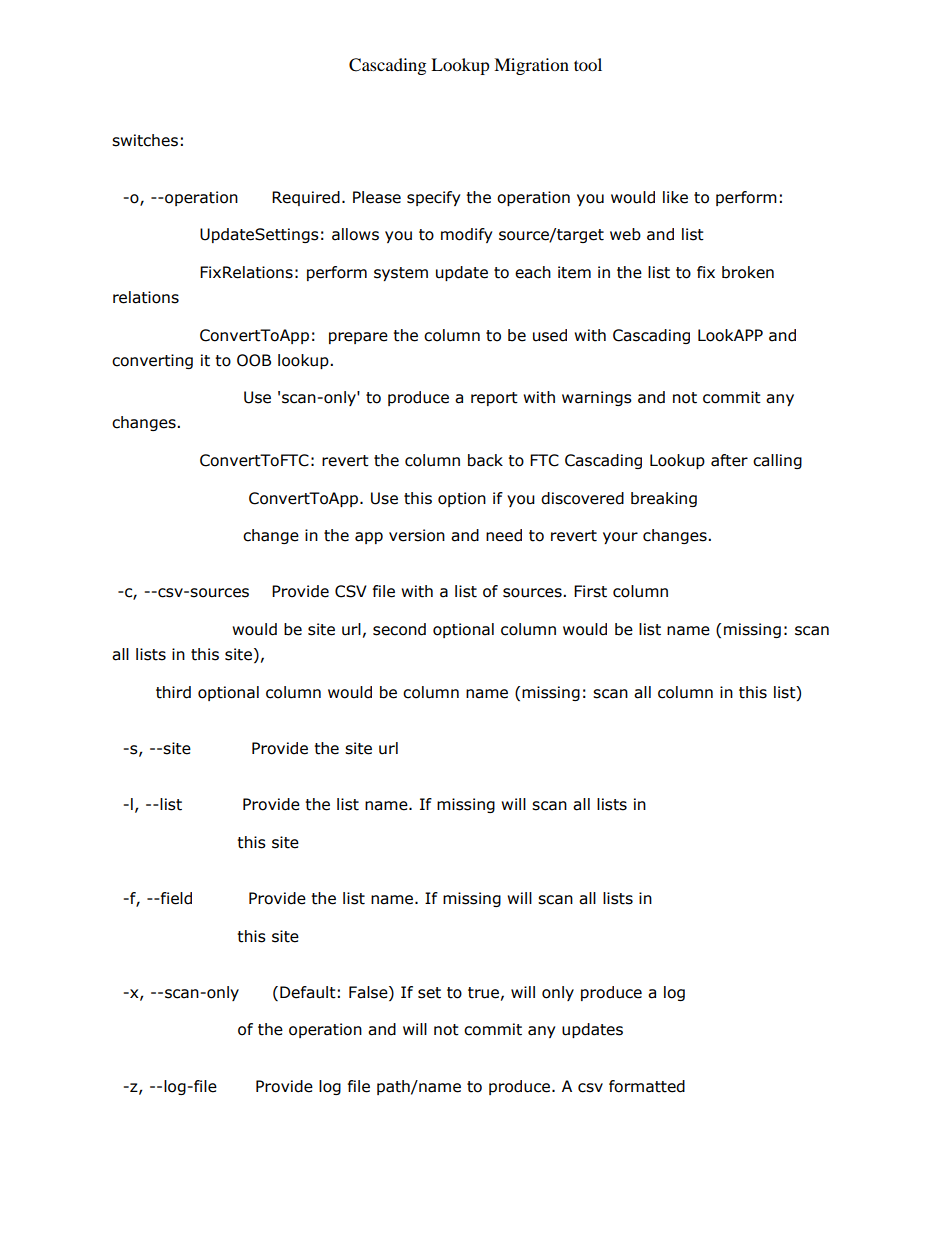 The width and height of the screenshot is (952, 1233). What do you see at coordinates (173, 692) in the screenshot?
I see `third` at bounding box center [173, 692].
